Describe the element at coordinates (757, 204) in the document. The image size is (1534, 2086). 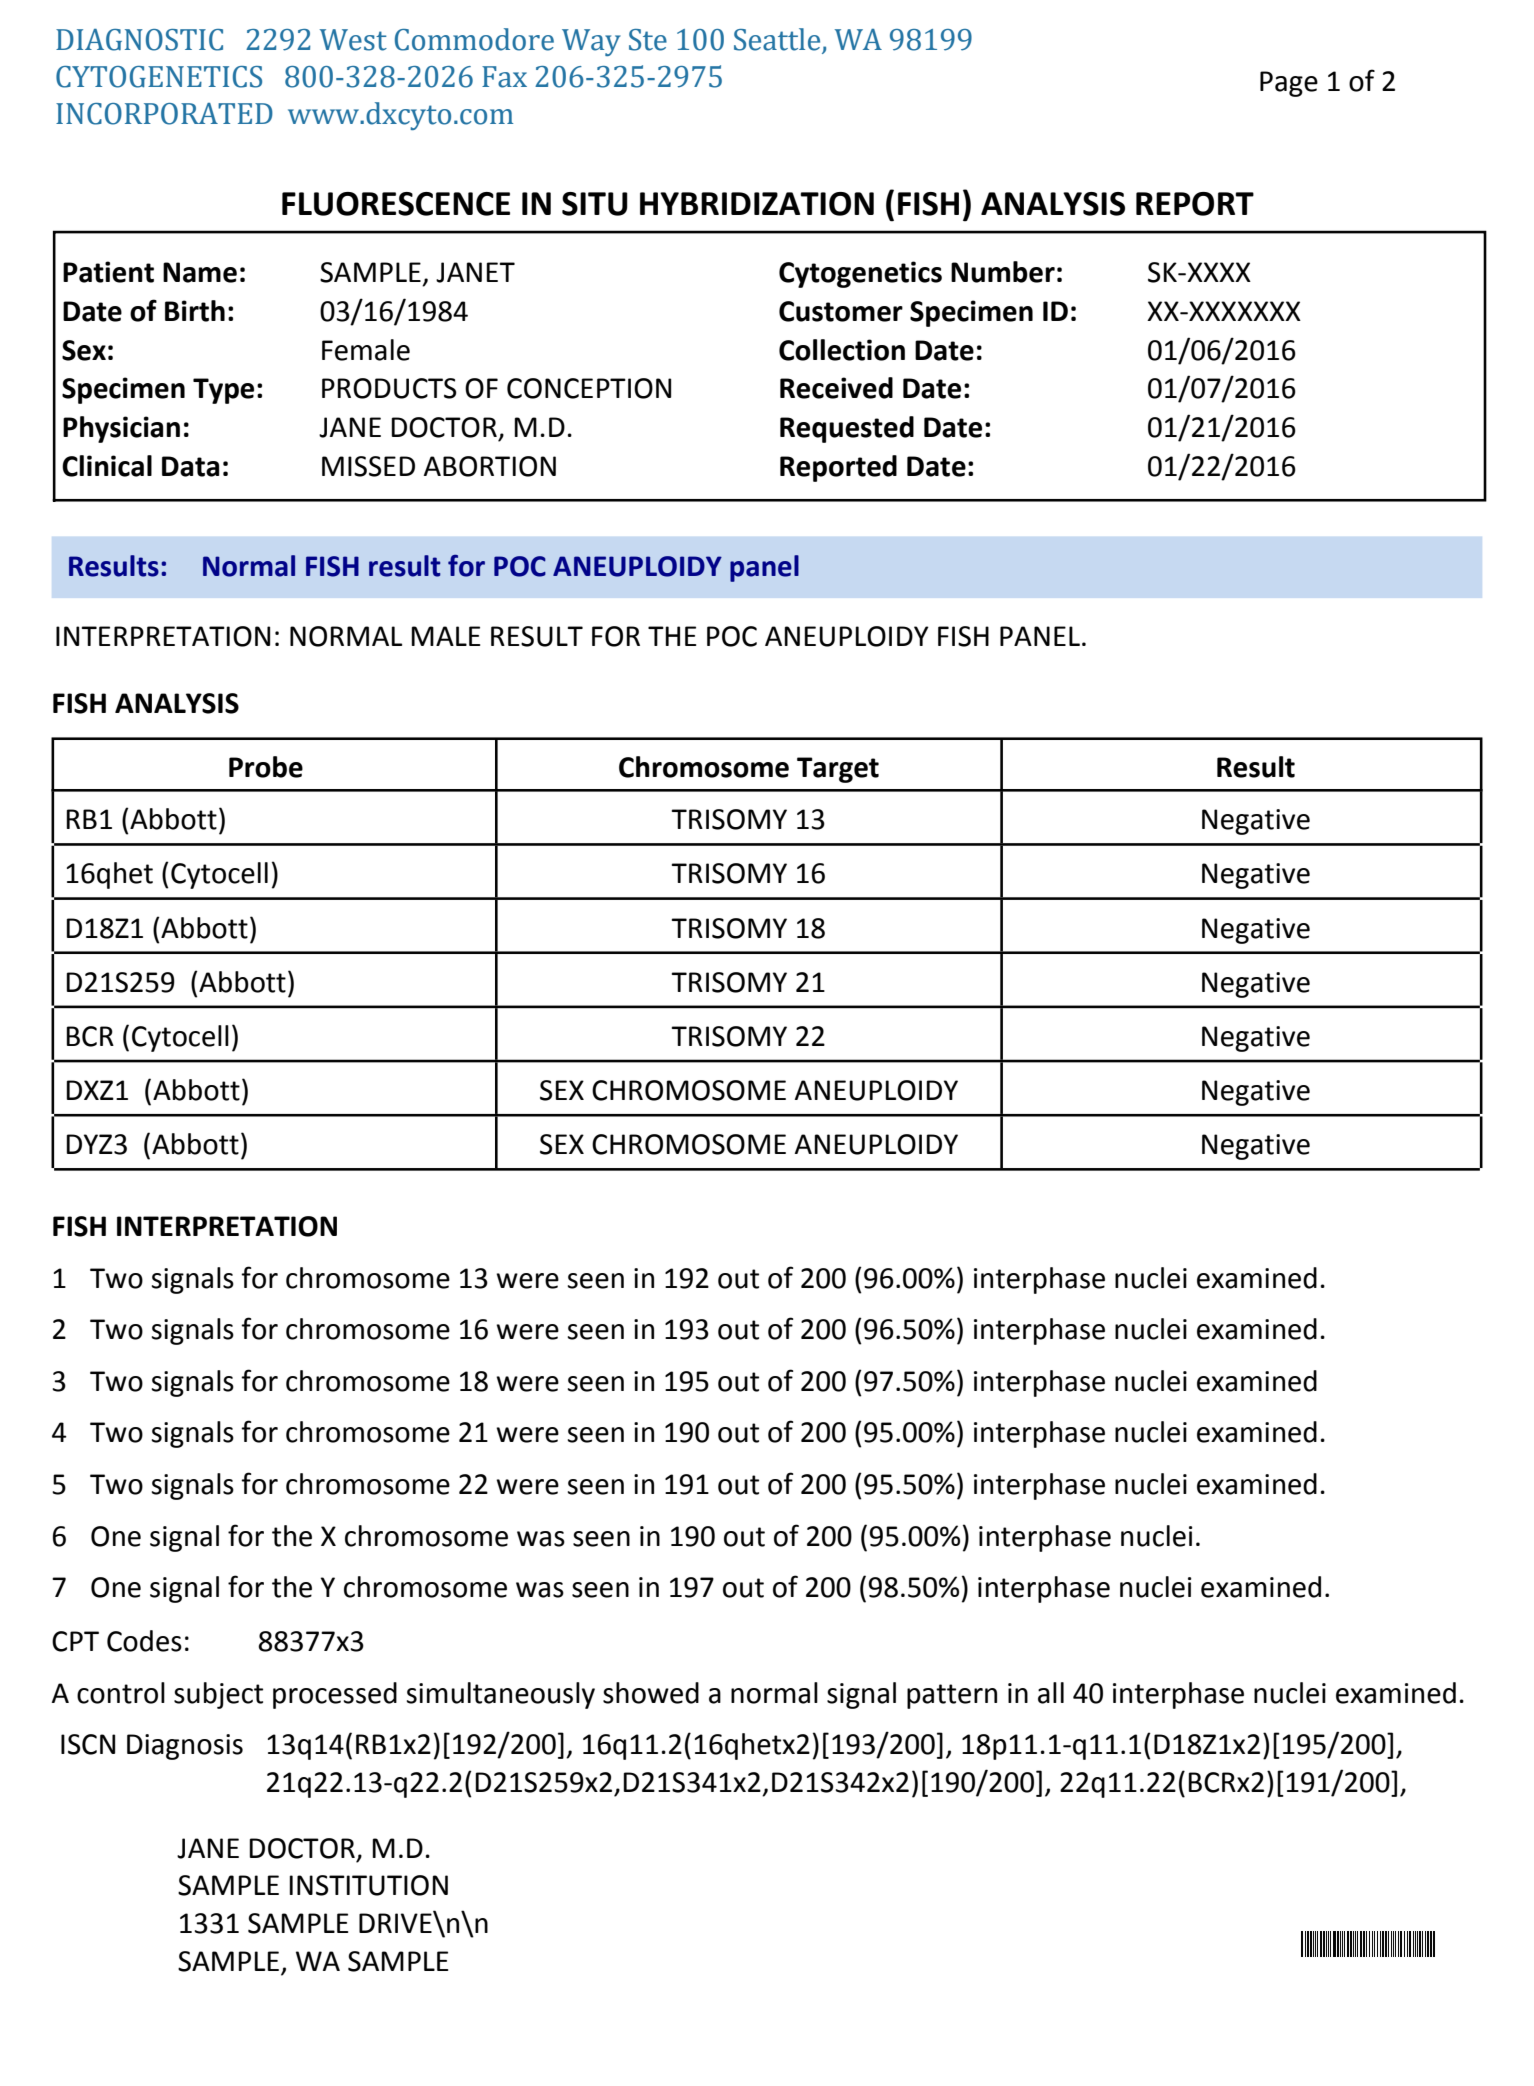
I see `HYBRIDIZATION` at that location.
